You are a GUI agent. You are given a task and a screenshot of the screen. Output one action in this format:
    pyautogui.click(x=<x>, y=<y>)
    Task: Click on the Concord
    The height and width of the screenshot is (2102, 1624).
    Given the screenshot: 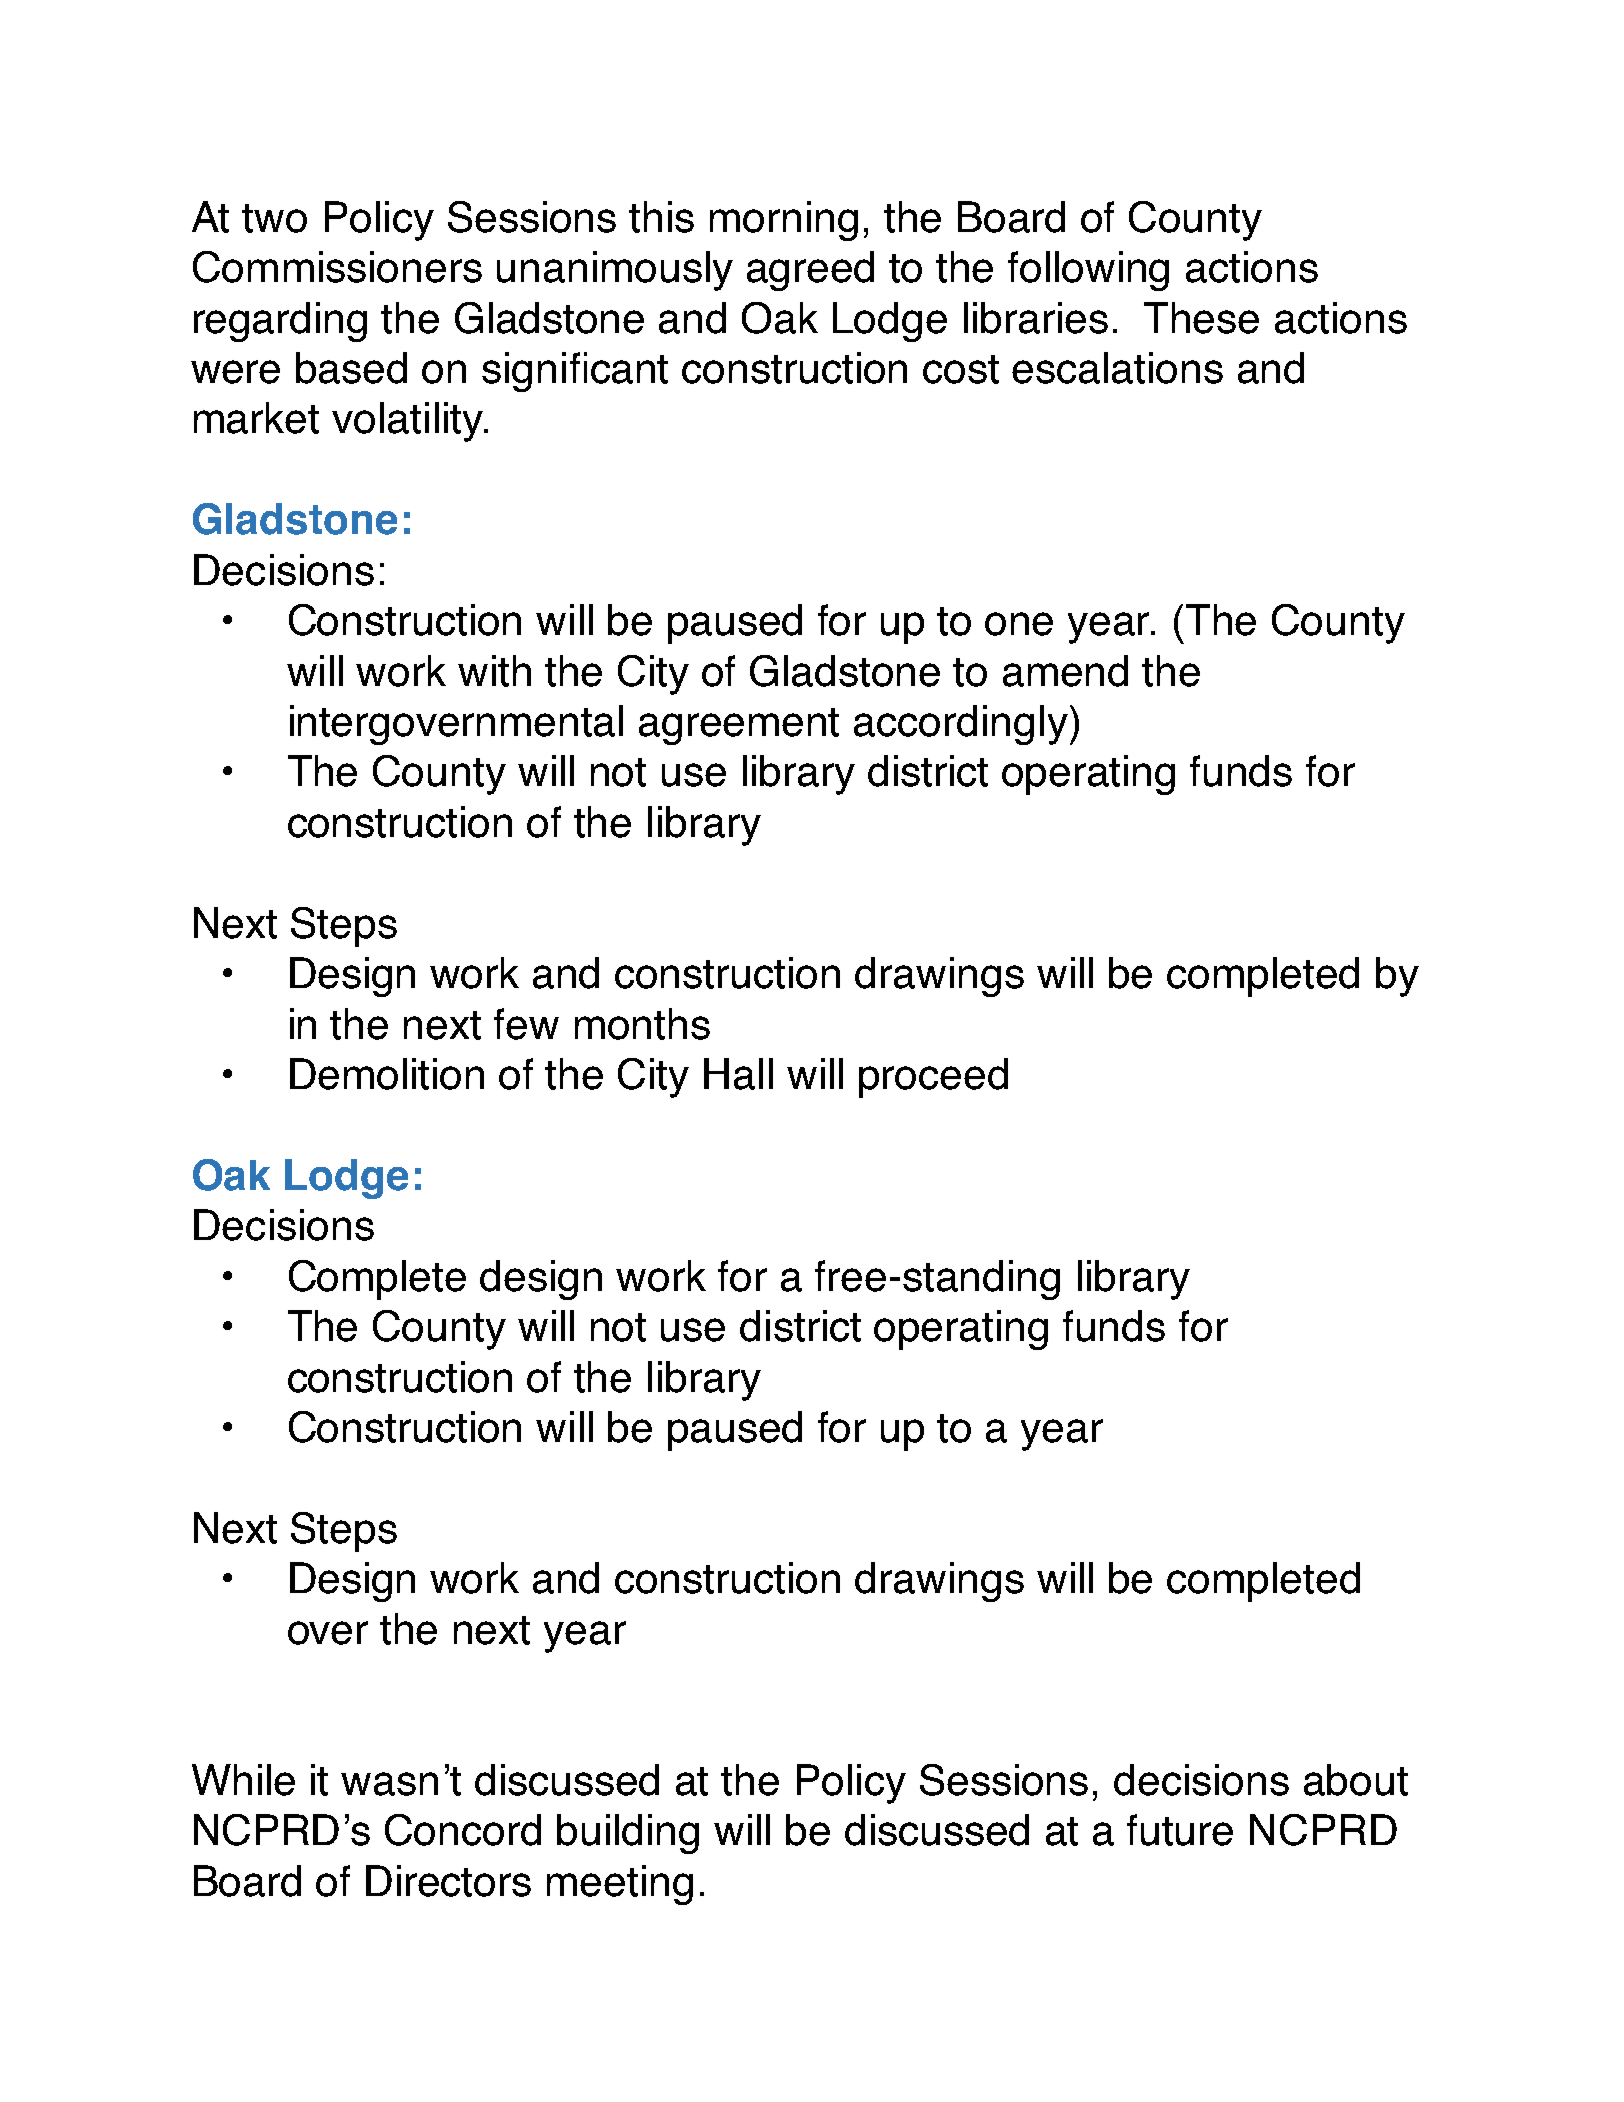 What is the action you would take?
    pyautogui.click(x=463, y=1830)
